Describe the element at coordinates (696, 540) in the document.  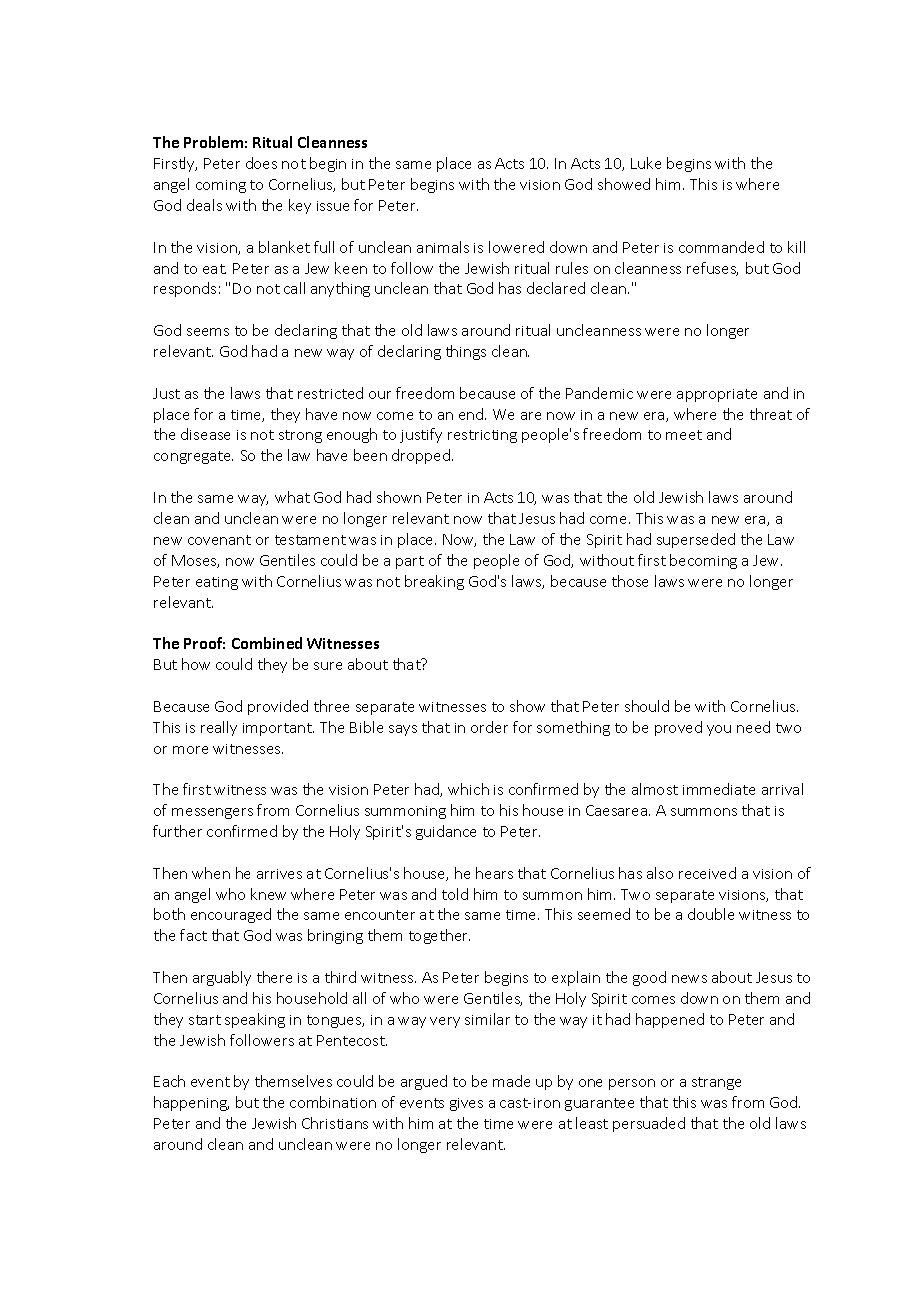
I see `superseded` at that location.
